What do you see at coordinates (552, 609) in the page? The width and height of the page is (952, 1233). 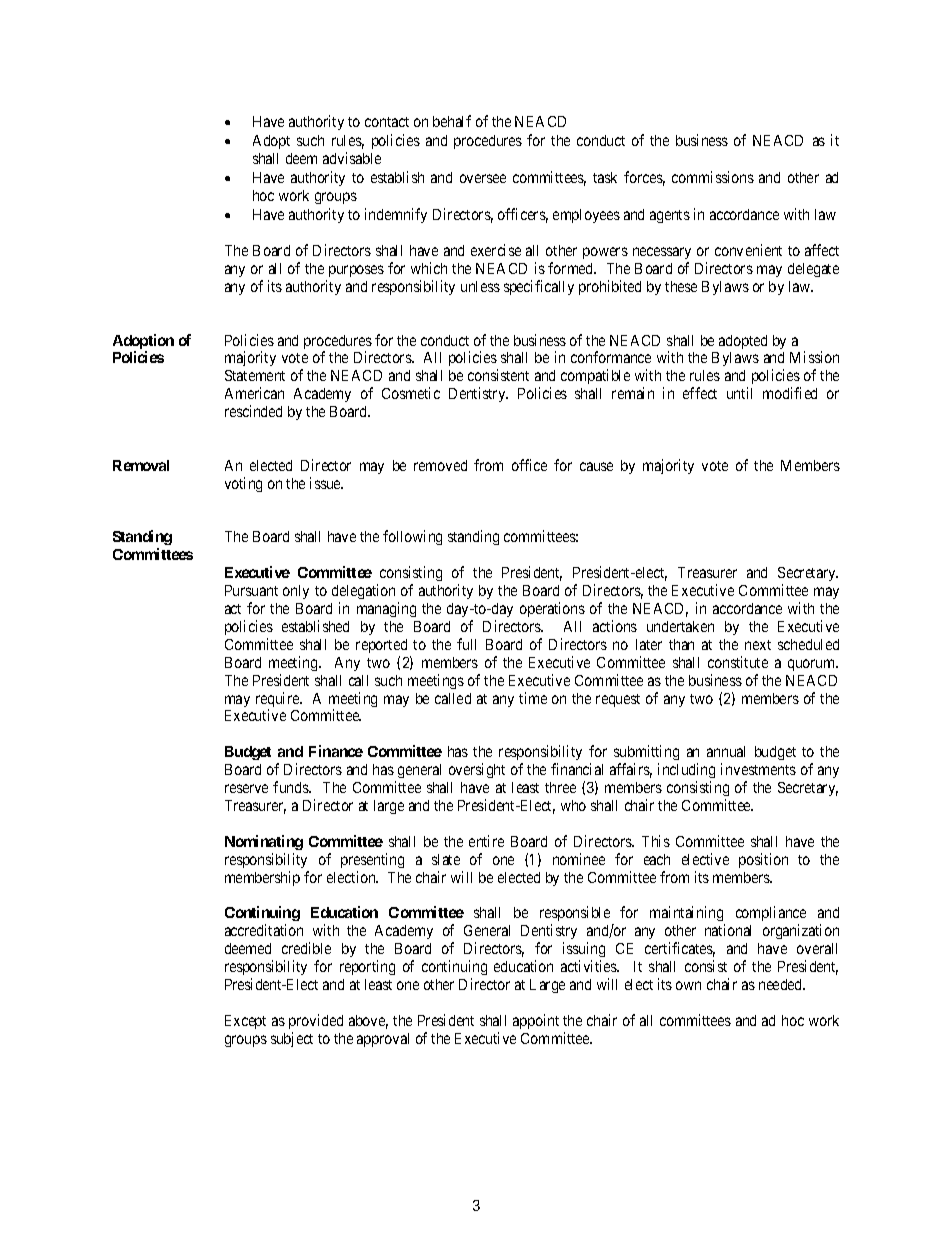 I see `operations` at bounding box center [552, 609].
